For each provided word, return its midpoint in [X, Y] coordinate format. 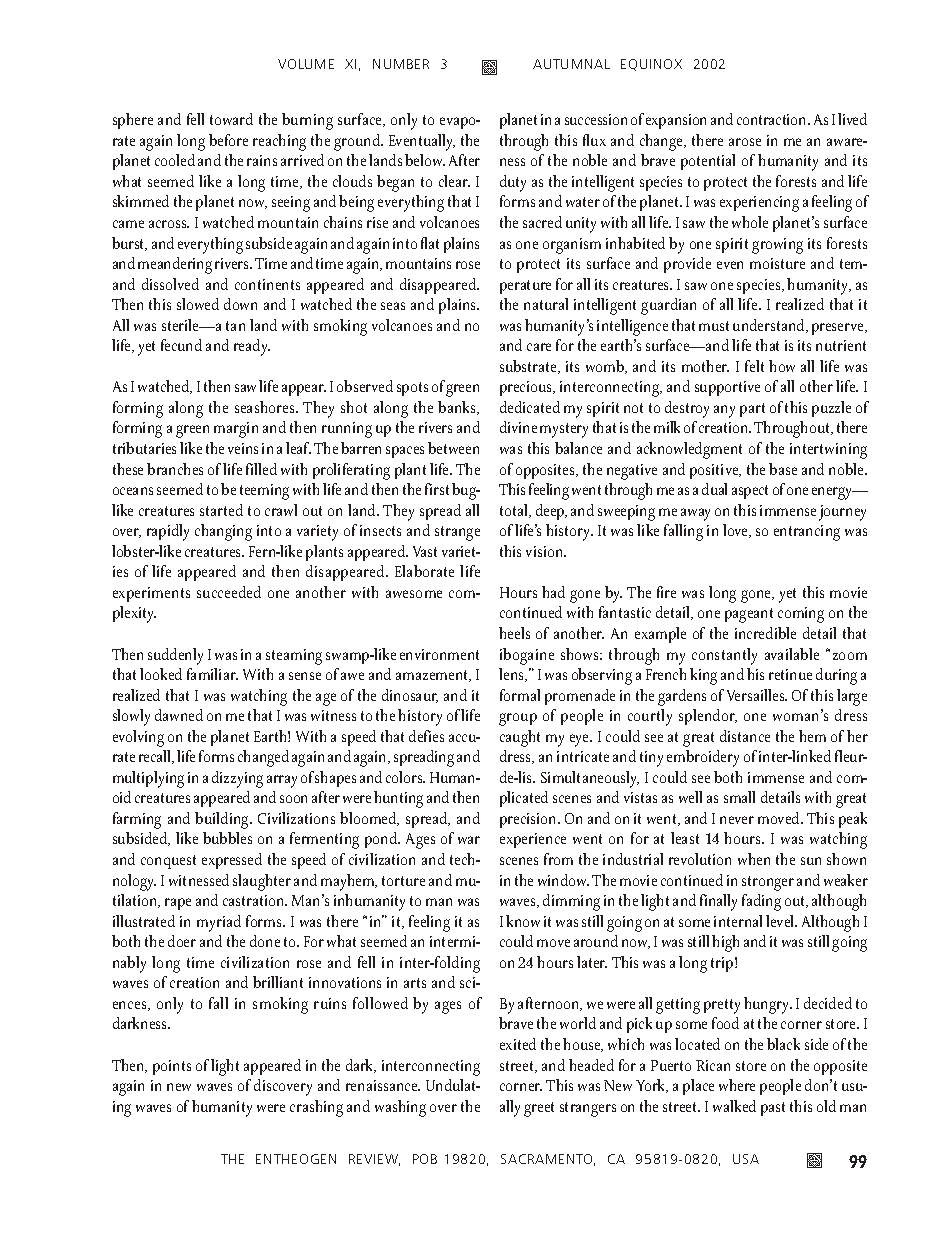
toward [231, 119]
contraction [773, 119]
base [783, 469]
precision [529, 820]
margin [236, 430]
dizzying [237, 779]
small [739, 797]
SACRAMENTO [548, 1160]
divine [518, 427]
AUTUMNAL [571, 64]
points [172, 1067]
